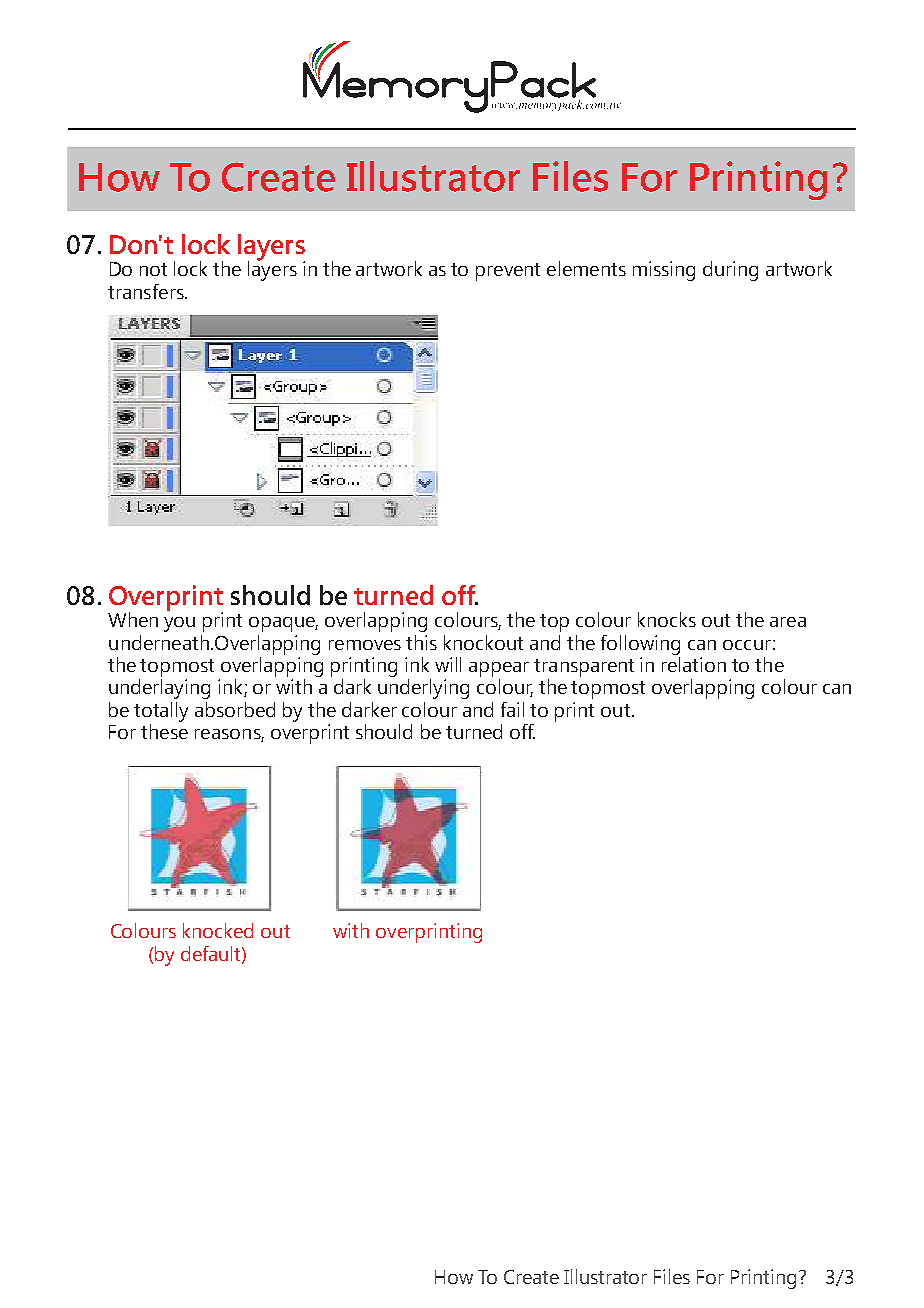 The height and width of the document is (1308, 924). Describe the element at coordinates (235, 709) in the document. I see `absorbed` at that location.
